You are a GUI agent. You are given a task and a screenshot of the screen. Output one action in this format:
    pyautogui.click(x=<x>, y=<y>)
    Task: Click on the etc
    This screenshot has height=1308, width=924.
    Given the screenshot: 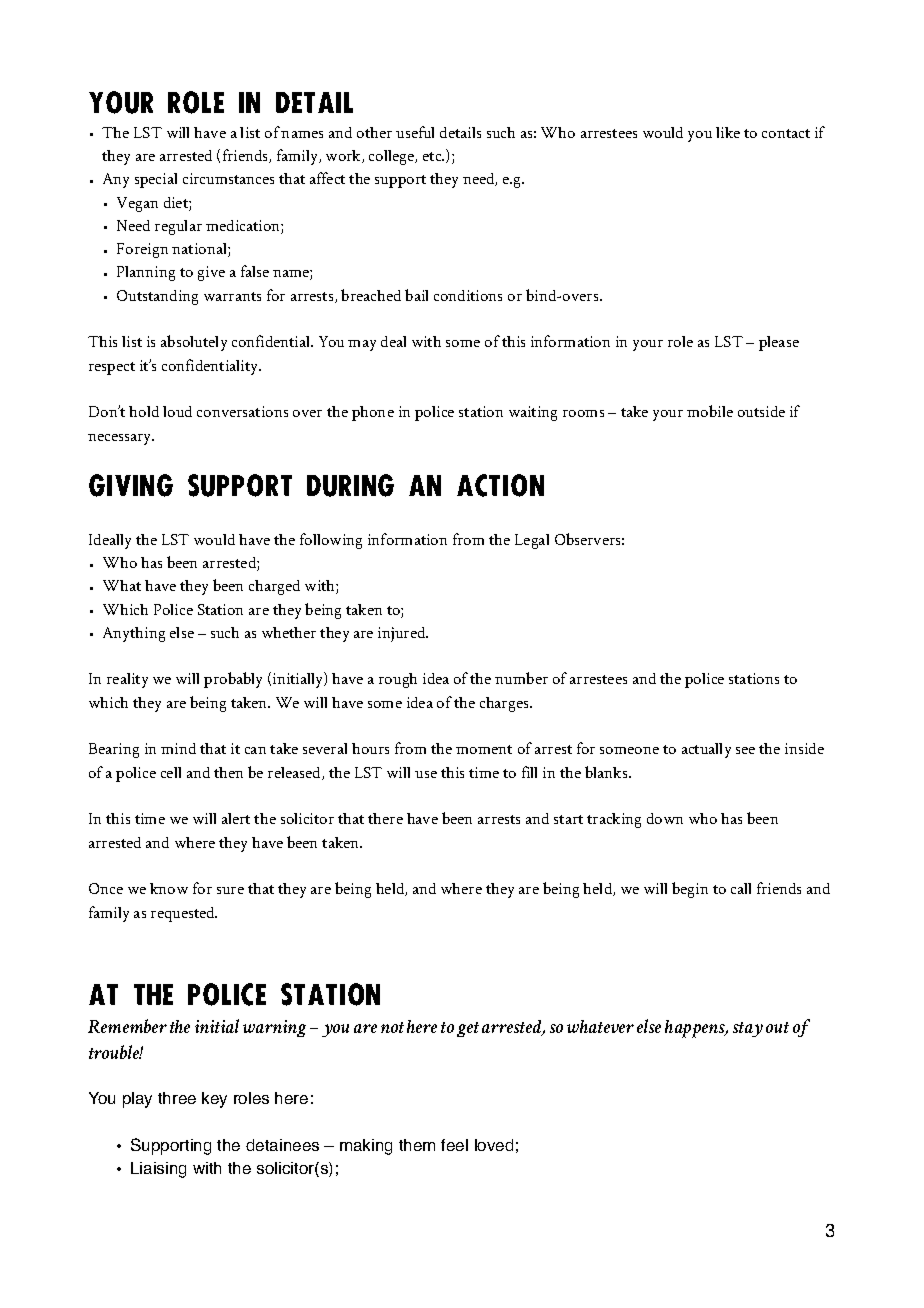 What is the action you would take?
    pyautogui.click(x=433, y=156)
